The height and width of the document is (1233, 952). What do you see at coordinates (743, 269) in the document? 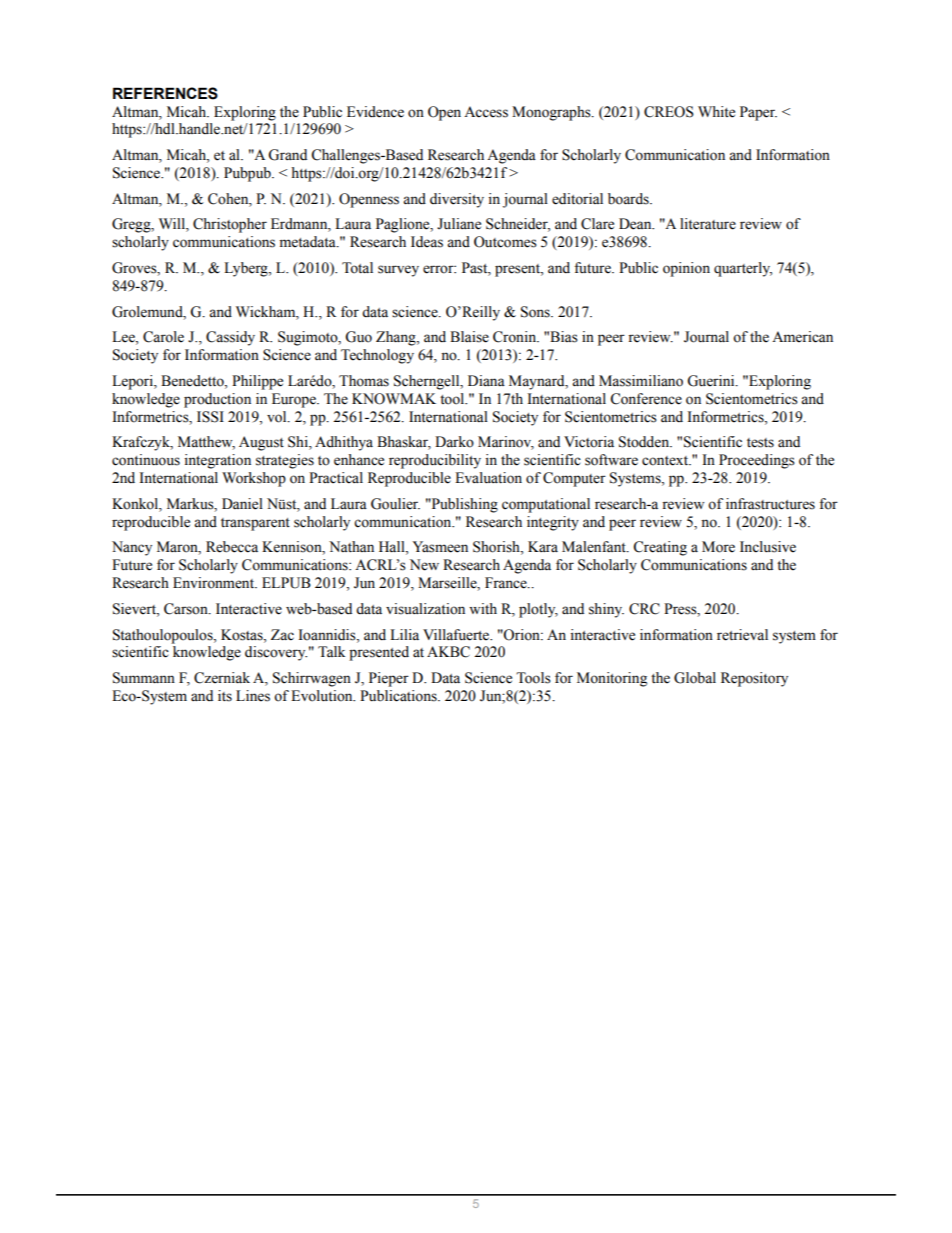
I see `quarterly` at bounding box center [743, 269].
